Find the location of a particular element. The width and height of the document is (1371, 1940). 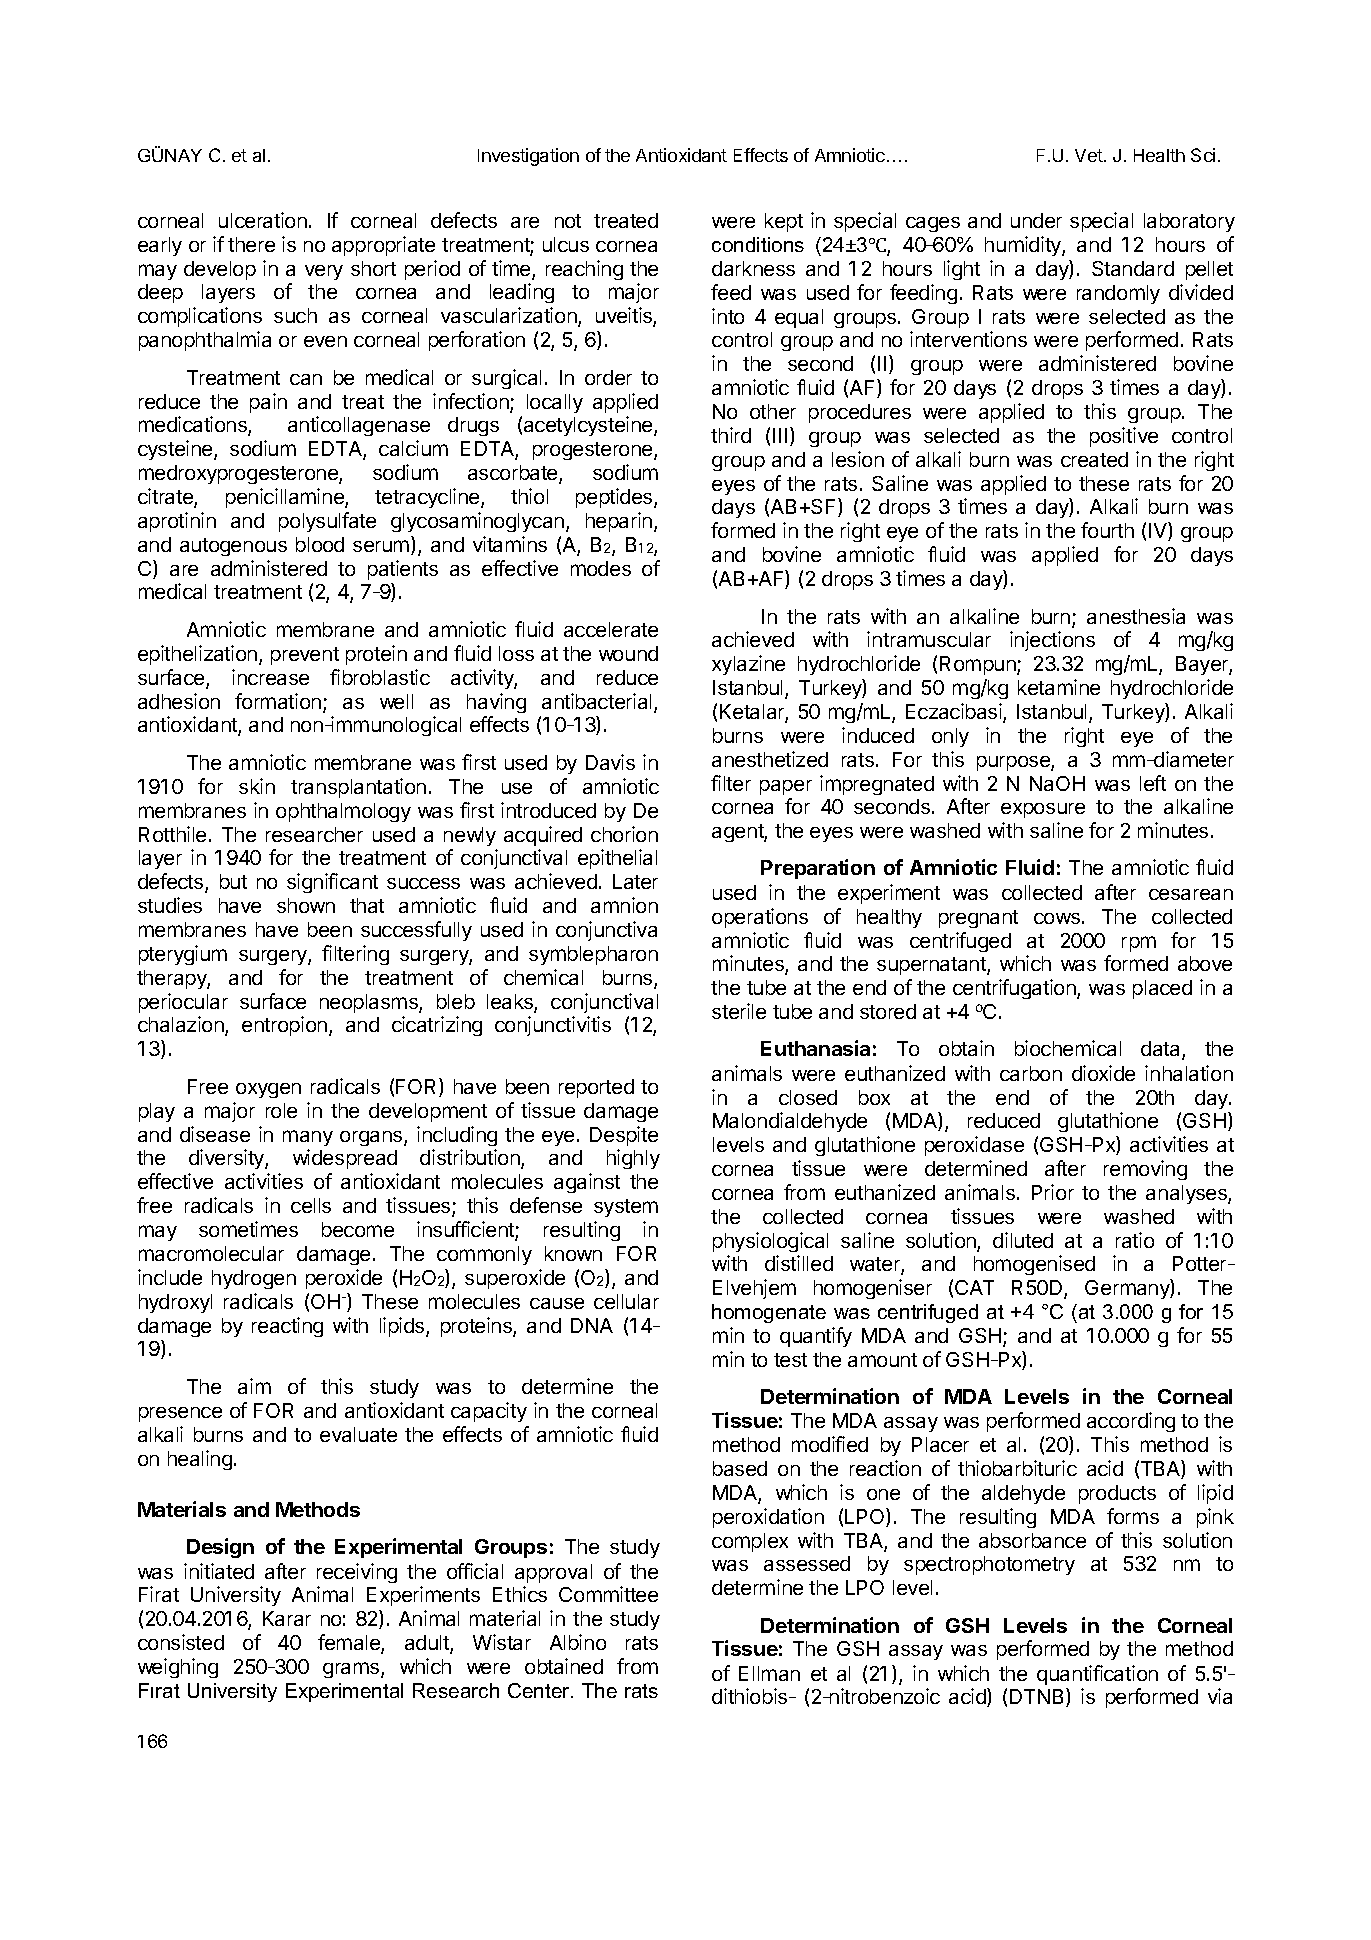

under is located at coordinates (1036, 220).
